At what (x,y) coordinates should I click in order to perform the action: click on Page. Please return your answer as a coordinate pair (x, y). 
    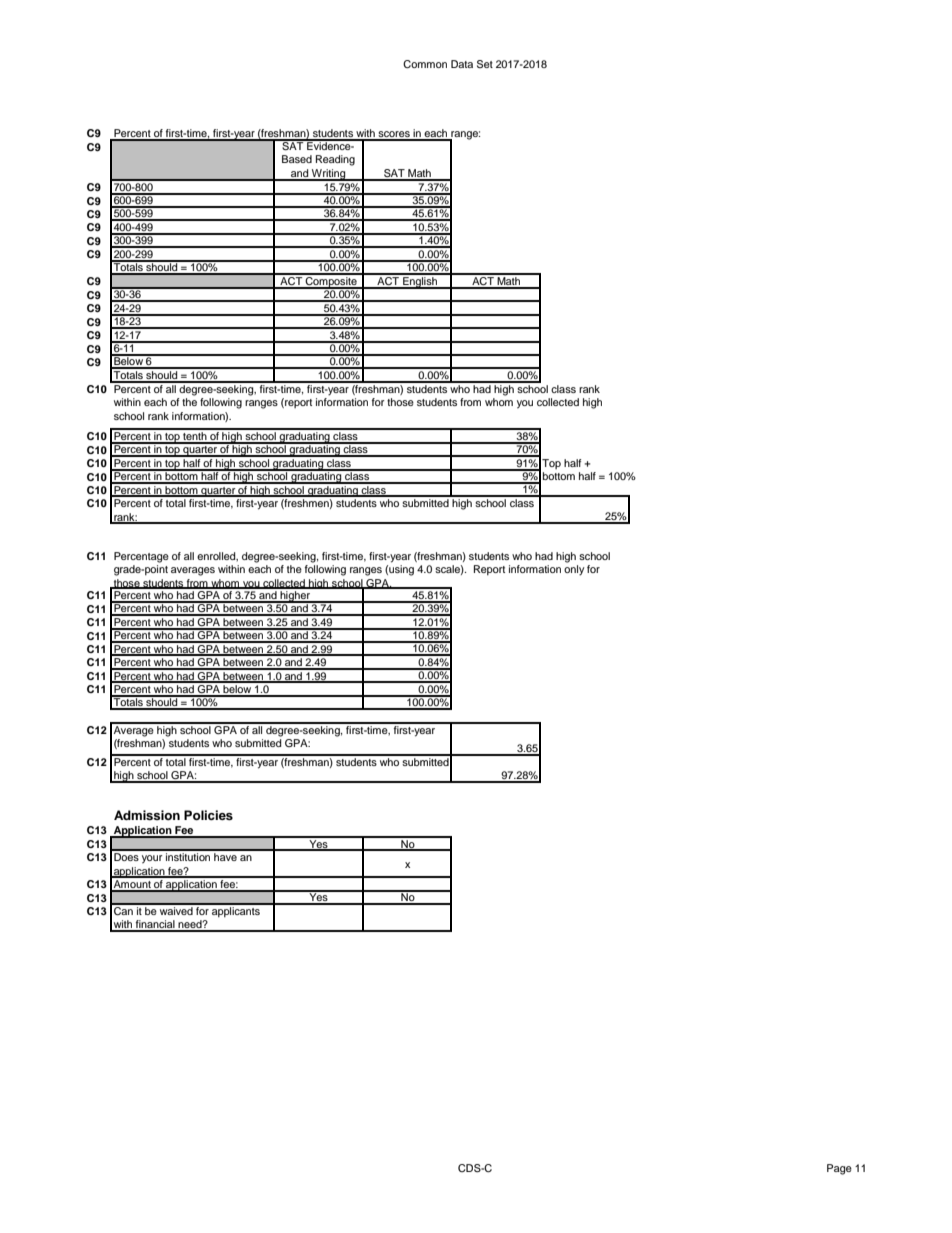
    Looking at the image, I should click on (839, 1169).
